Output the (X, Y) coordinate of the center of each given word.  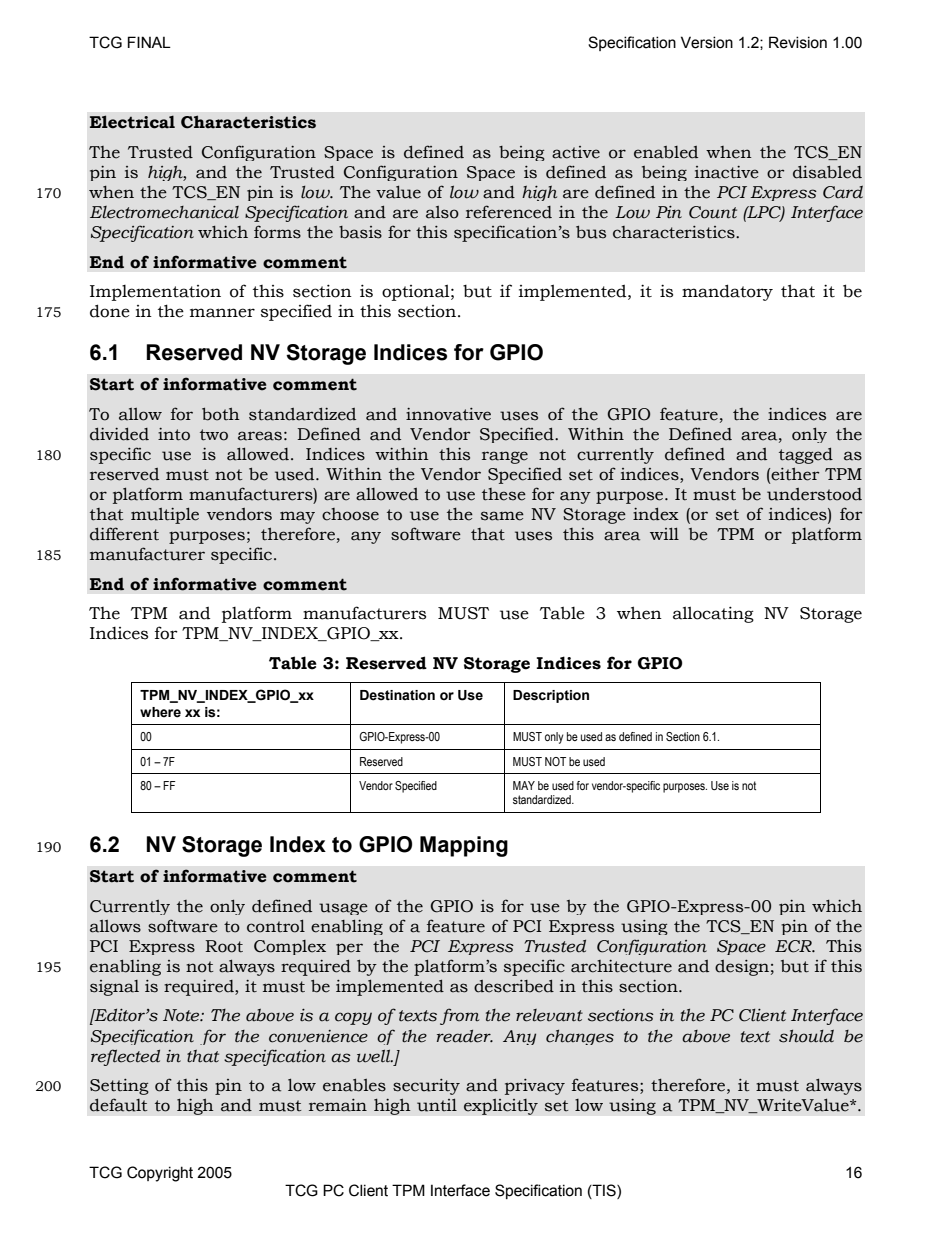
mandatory (727, 292)
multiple (165, 515)
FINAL (149, 42)
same (502, 516)
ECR (794, 946)
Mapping (464, 846)
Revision (798, 42)
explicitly (501, 1106)
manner (222, 313)
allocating (713, 614)
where (160, 712)
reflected (125, 1057)
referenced (509, 212)
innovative (448, 414)
